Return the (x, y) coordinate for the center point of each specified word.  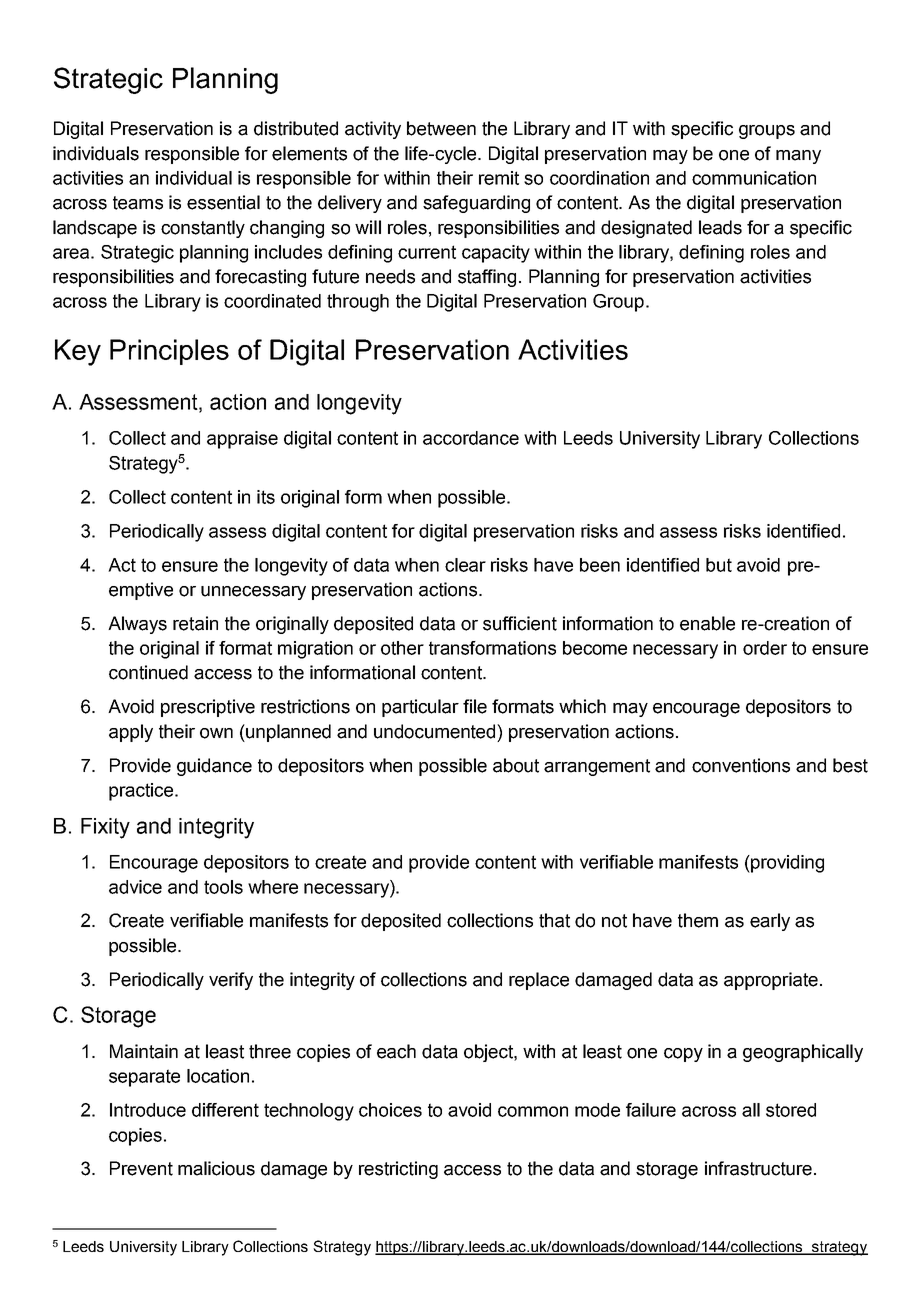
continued (148, 672)
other (402, 648)
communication (754, 178)
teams (138, 203)
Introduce (148, 1110)
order (765, 648)
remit (499, 178)
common (533, 1111)
